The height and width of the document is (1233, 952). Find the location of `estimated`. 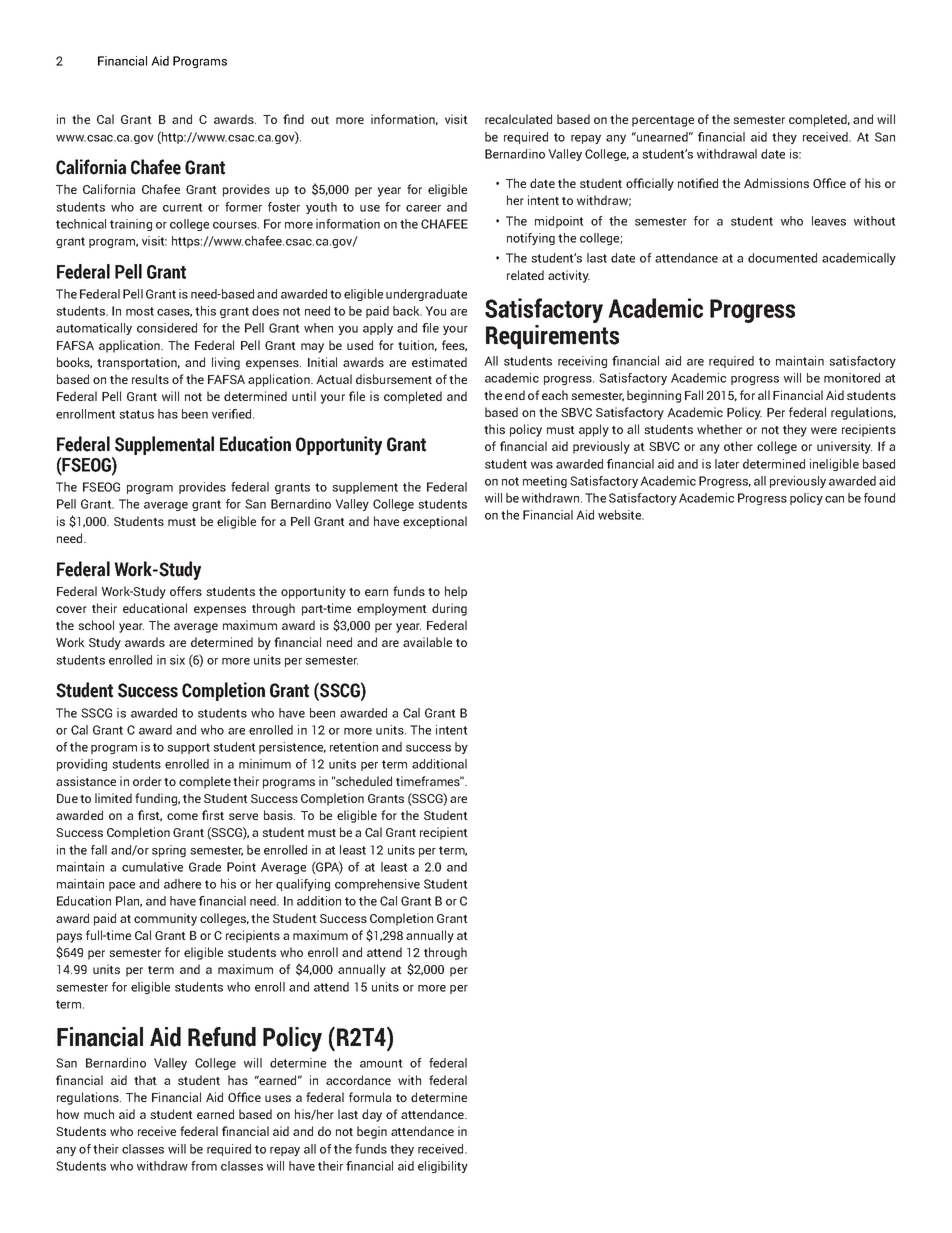

estimated is located at coordinates (439, 362).
